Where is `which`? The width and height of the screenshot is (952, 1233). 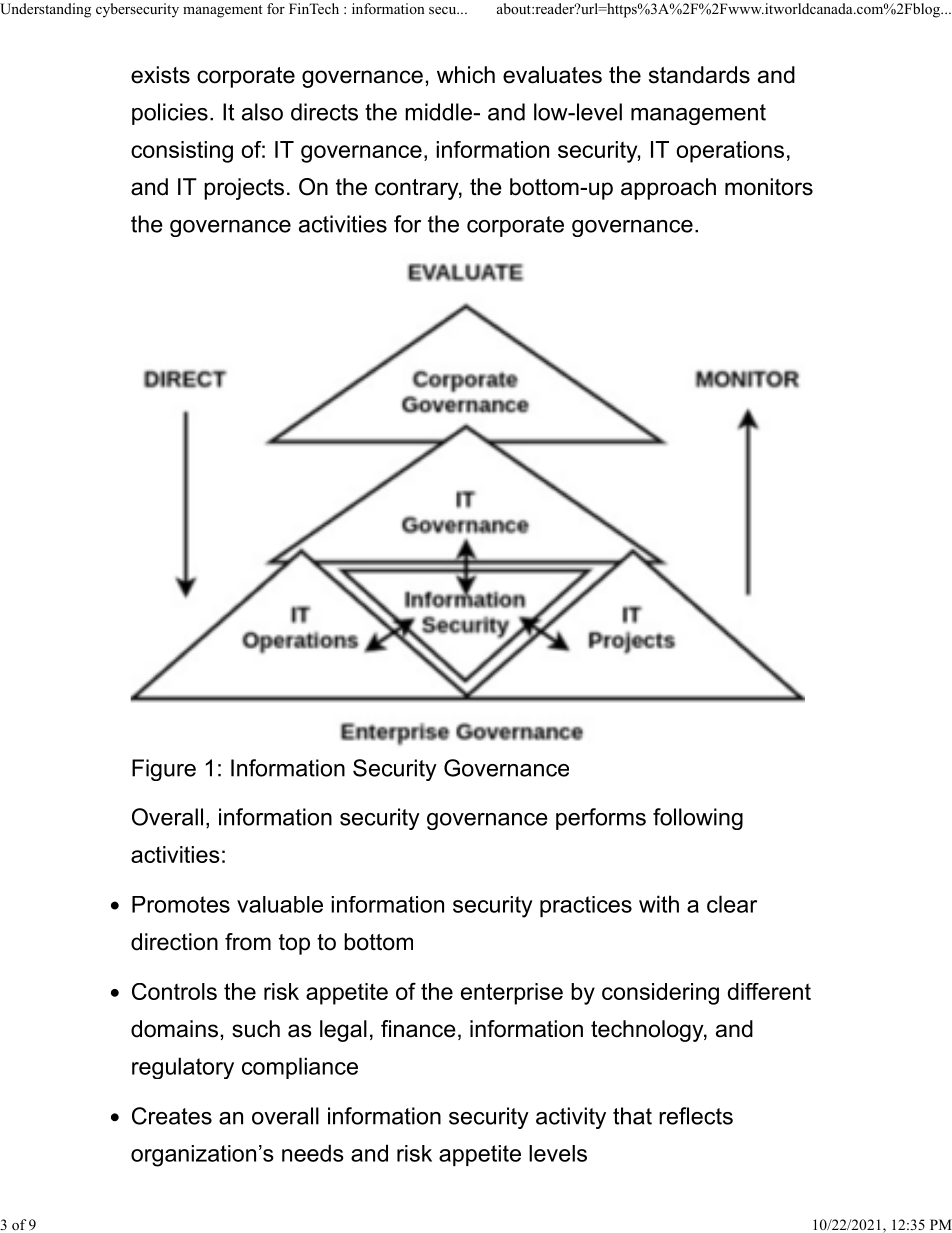
which is located at coordinates (466, 75).
